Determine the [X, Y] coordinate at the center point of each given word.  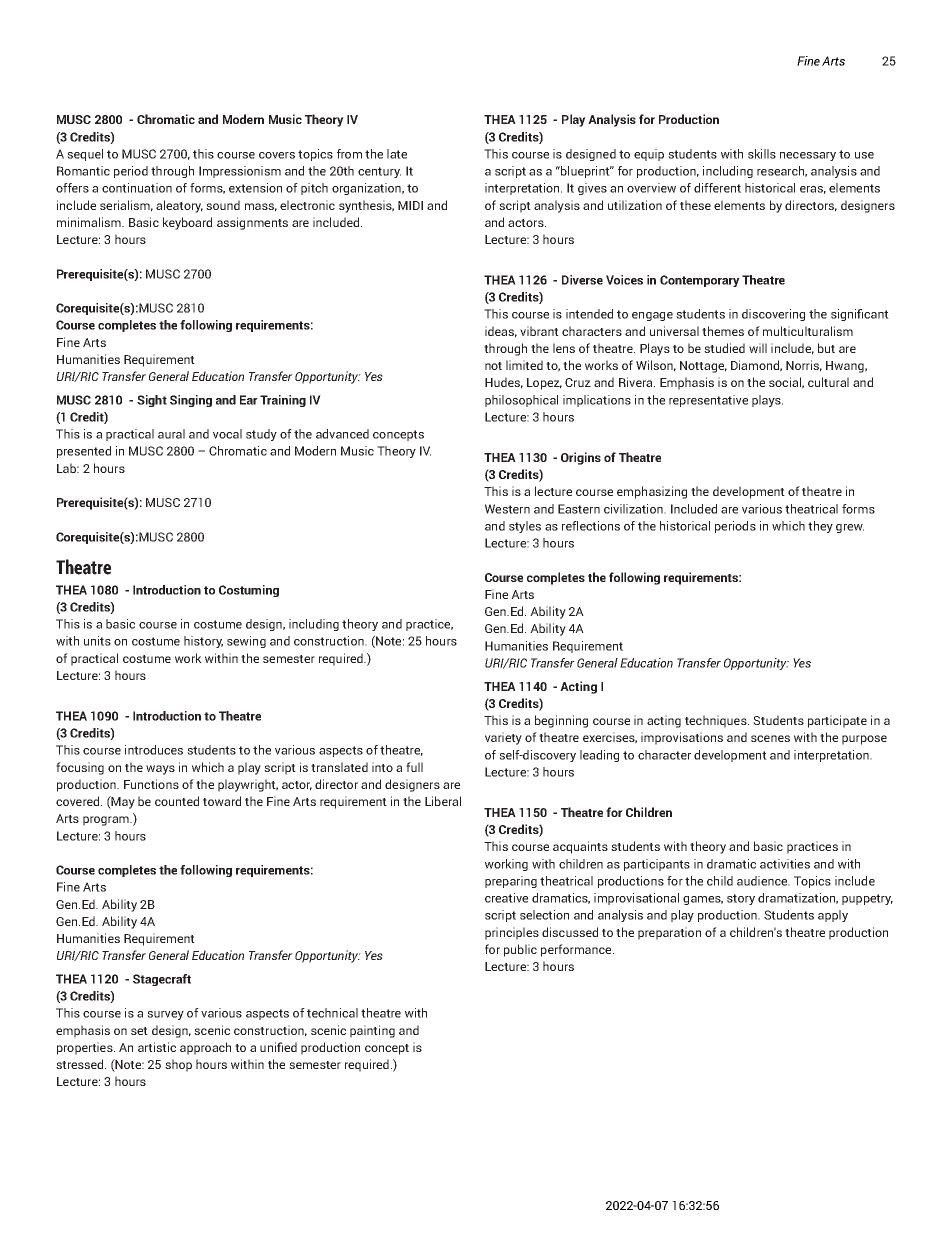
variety [503, 738]
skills [762, 154]
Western [507, 509]
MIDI [410, 205]
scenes [770, 738]
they [820, 527]
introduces [154, 750]
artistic [157, 1047]
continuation [137, 188]
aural [171, 434]
